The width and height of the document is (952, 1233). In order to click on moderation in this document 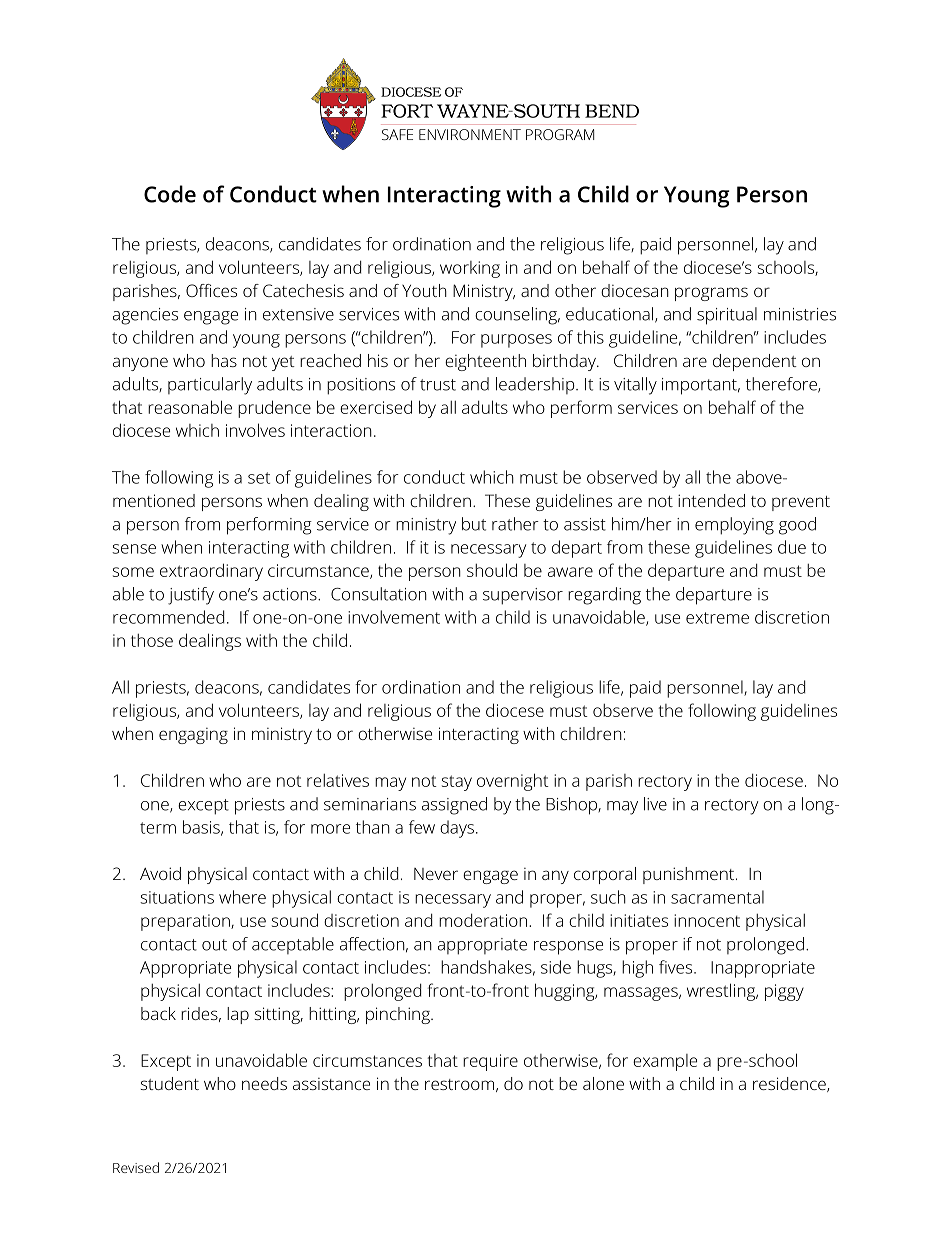, I will do `click(483, 920)`.
